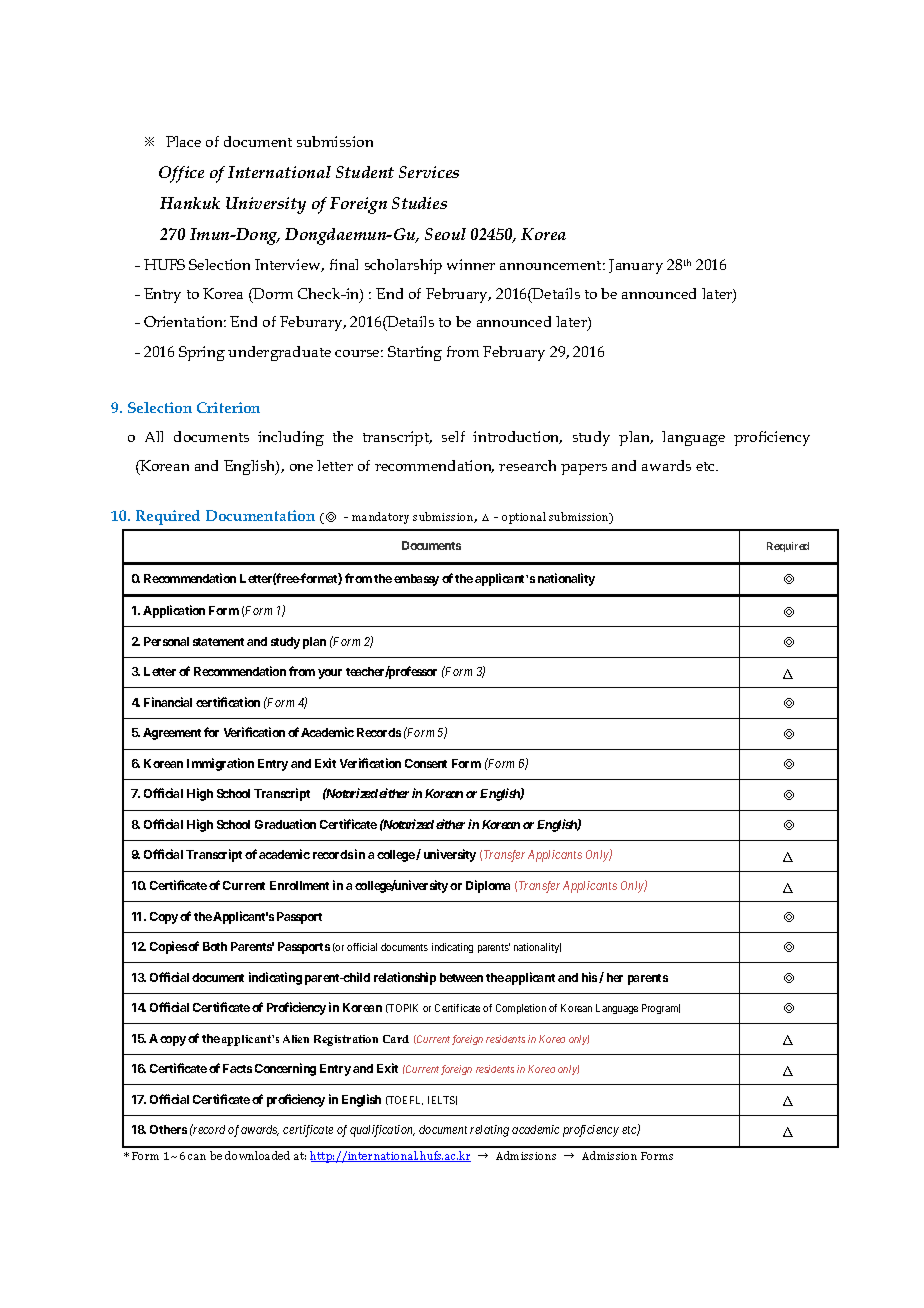 The image size is (924, 1308). I want to click on statement, so click(218, 642).
